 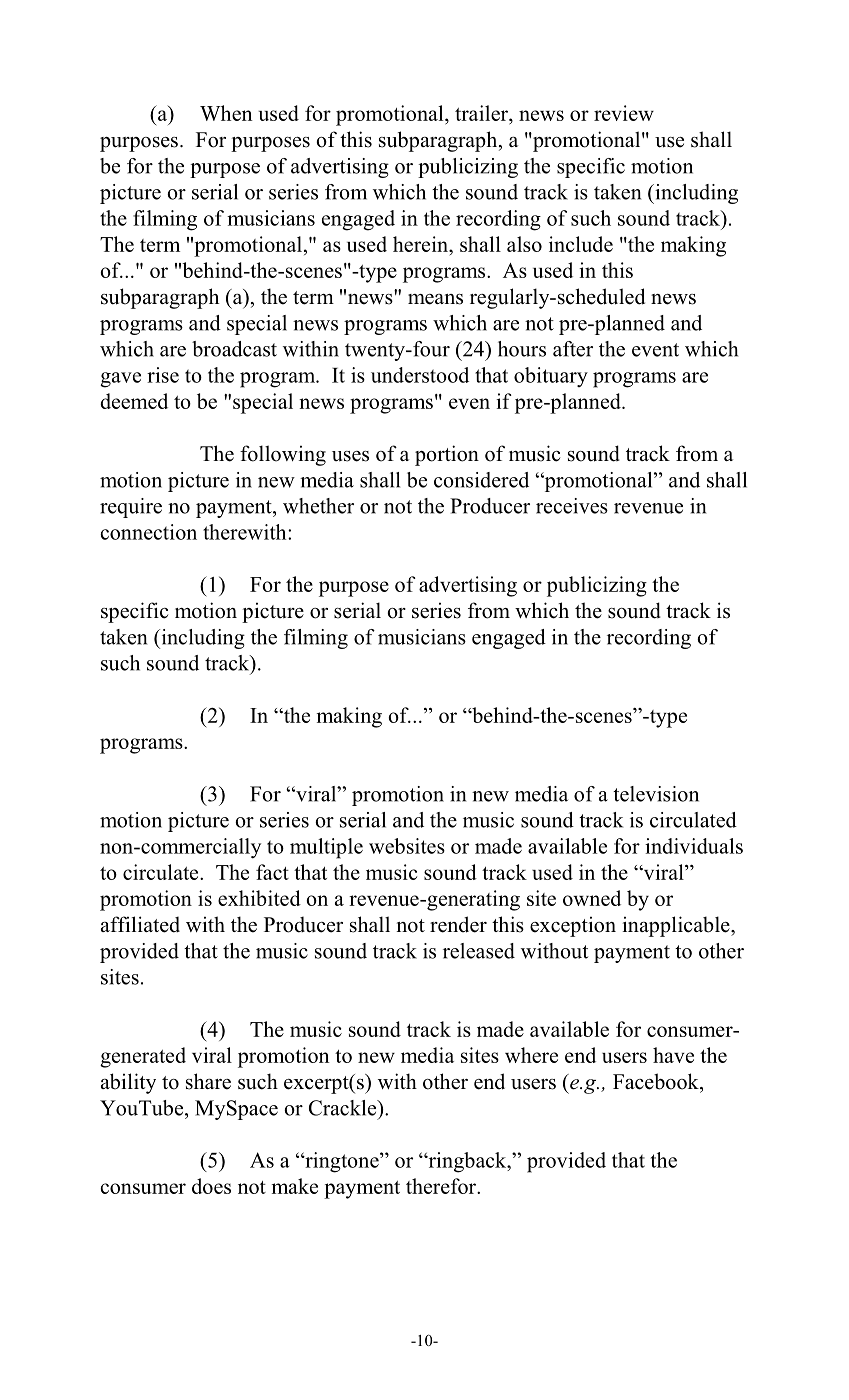 I want to click on whether, so click(x=318, y=506).
